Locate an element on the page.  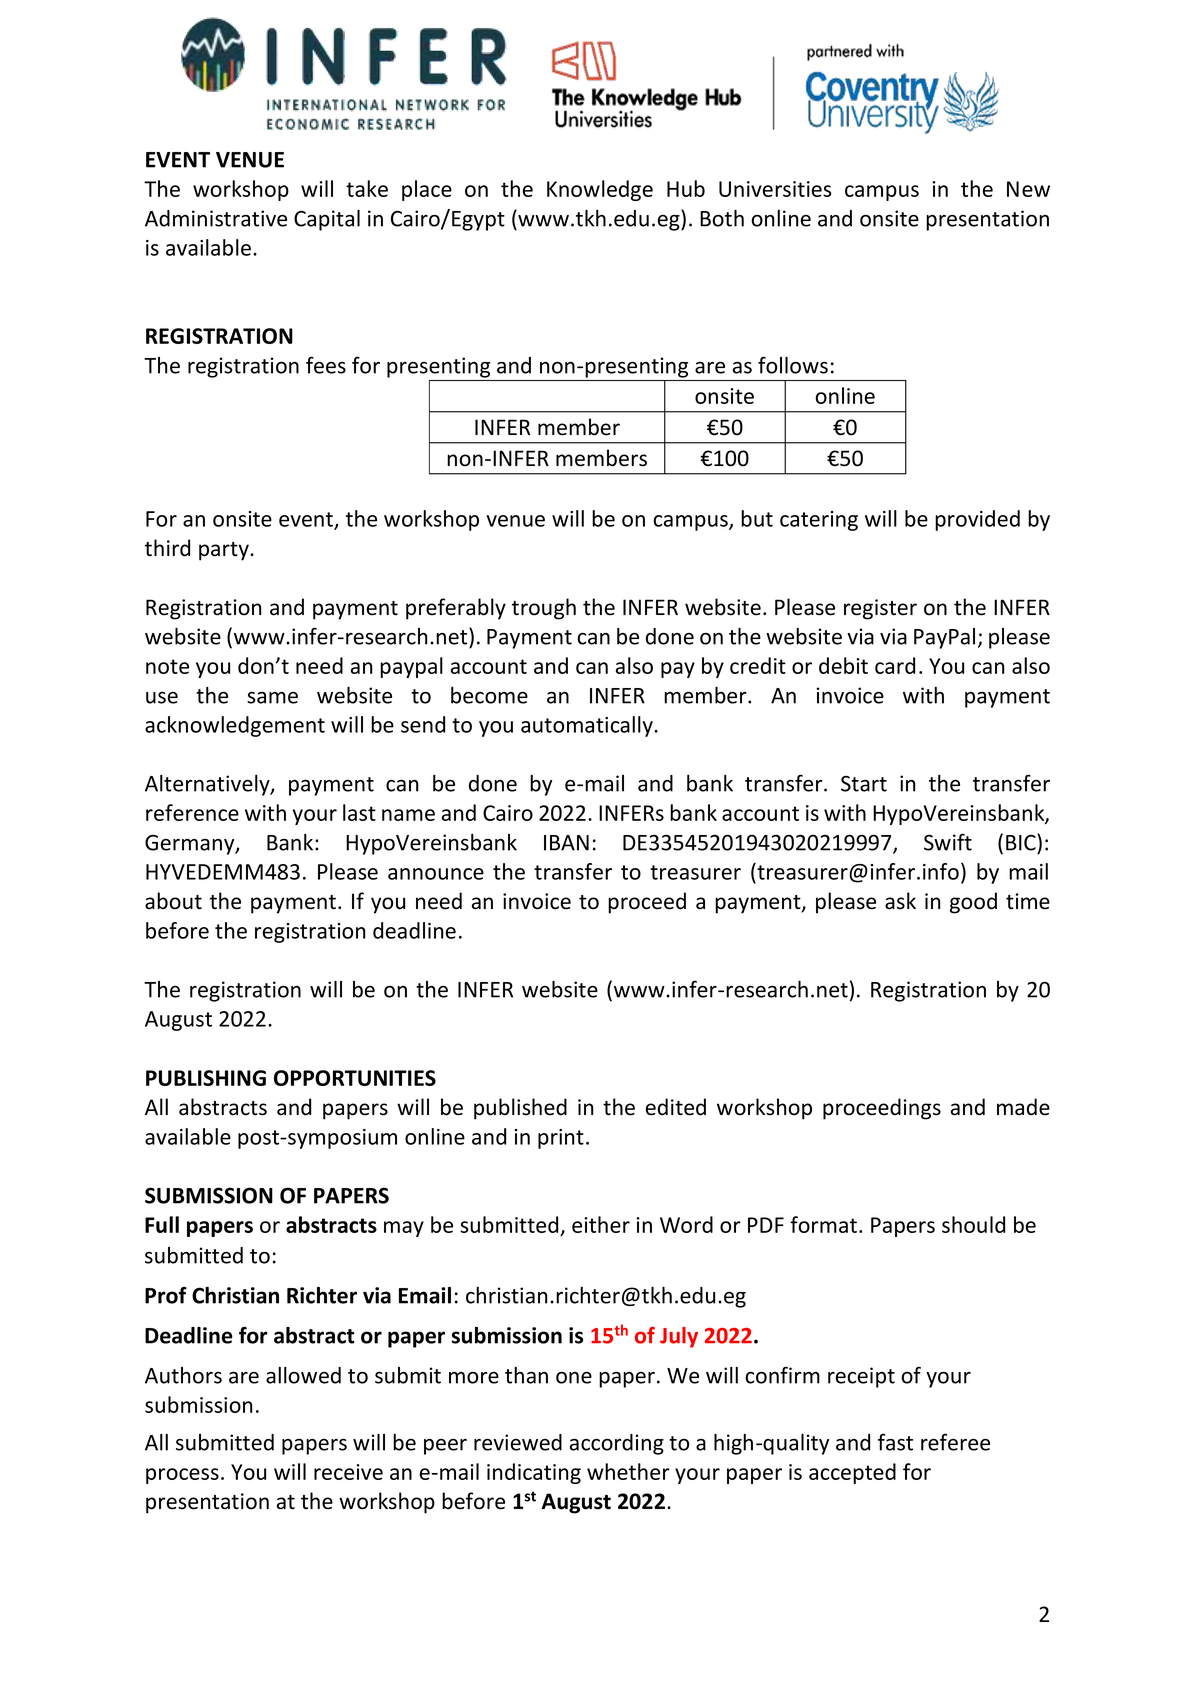
card is located at coordinates (895, 665).
